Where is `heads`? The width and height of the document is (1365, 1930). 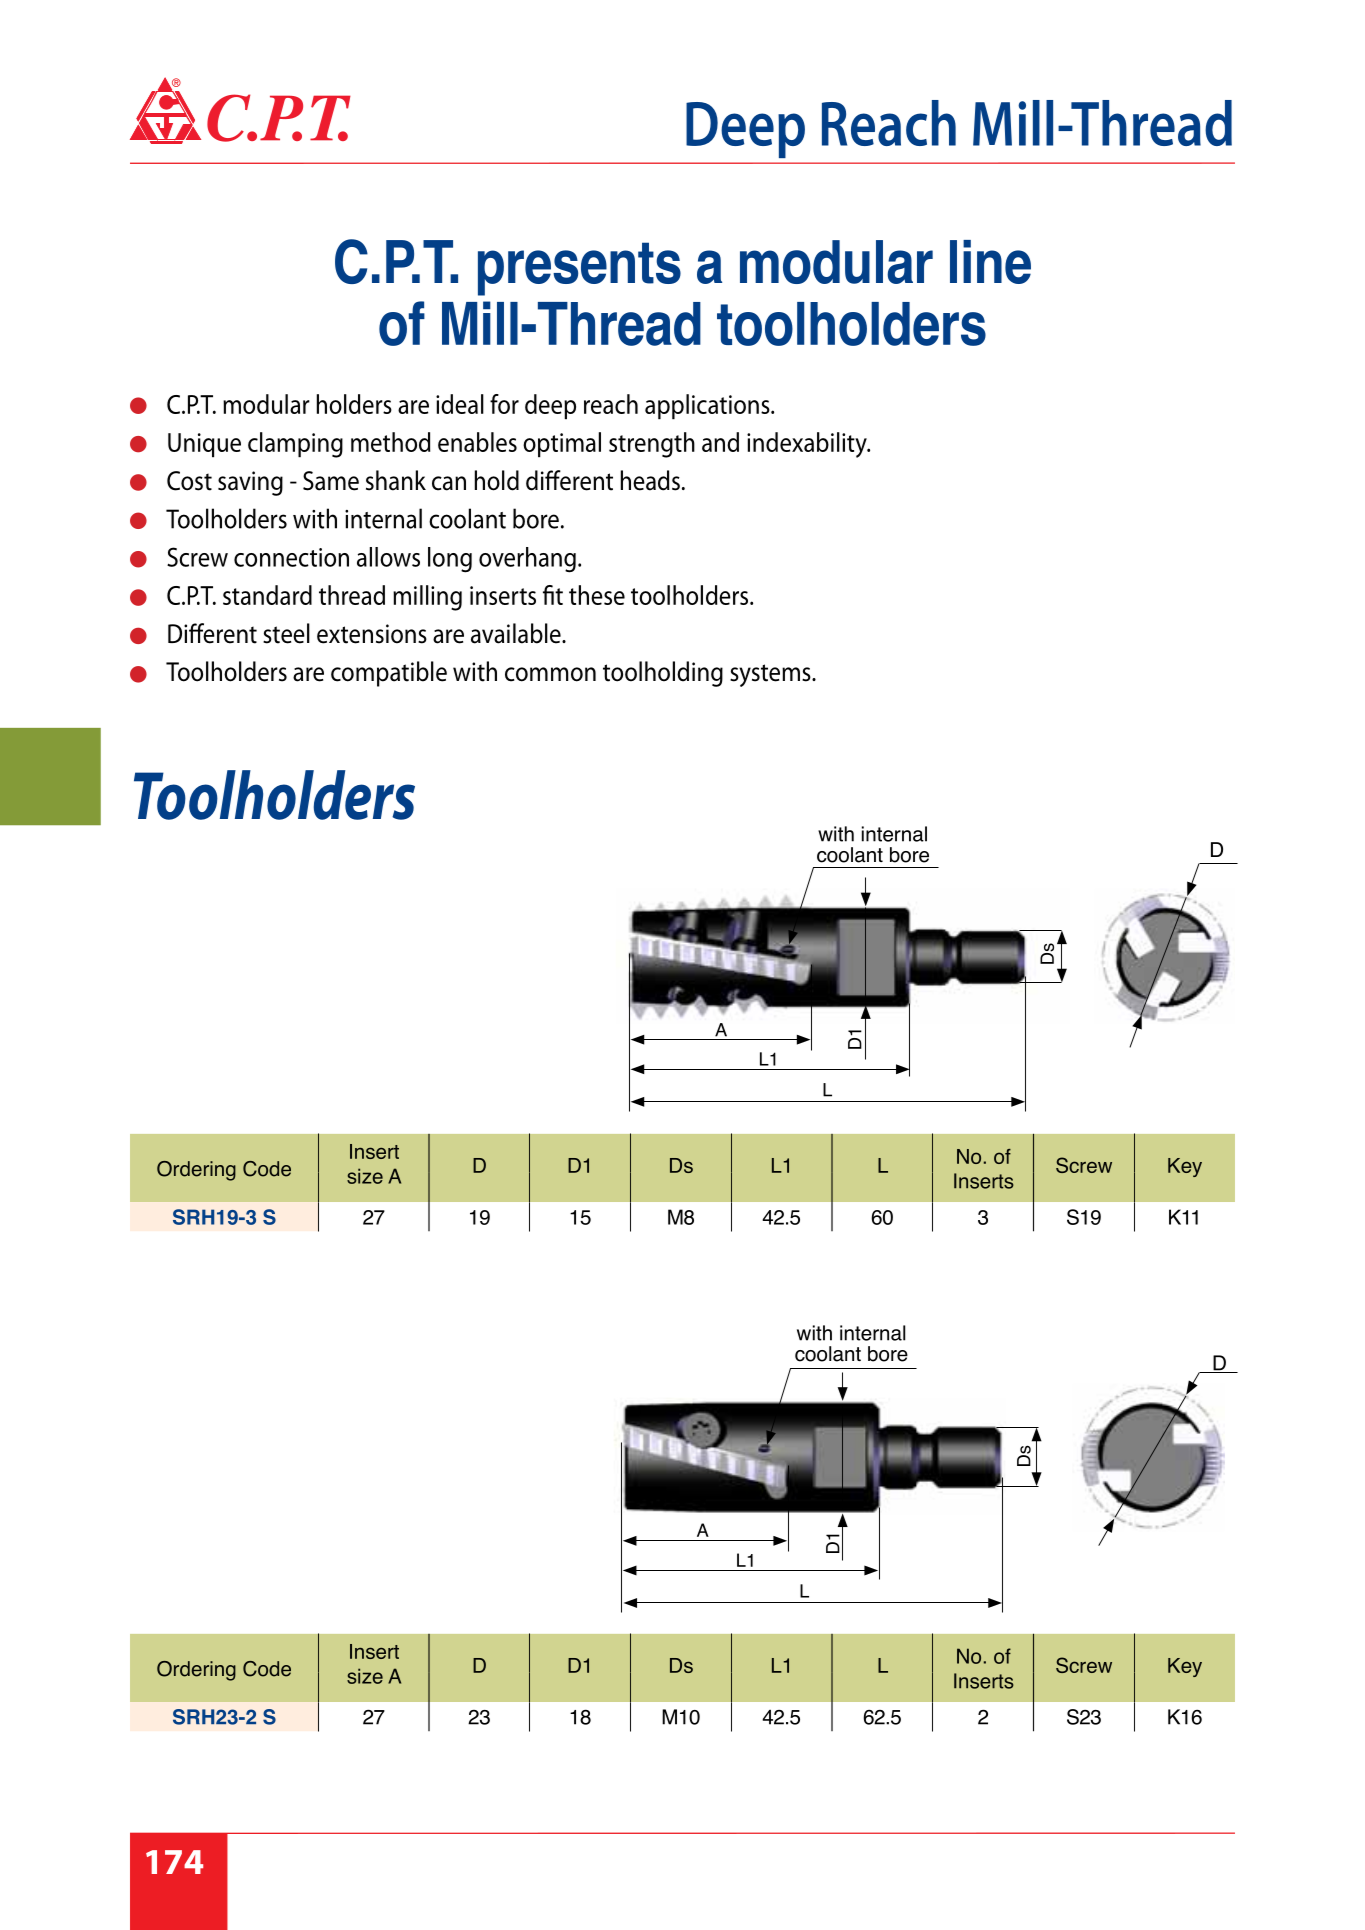 heads is located at coordinates (650, 480).
